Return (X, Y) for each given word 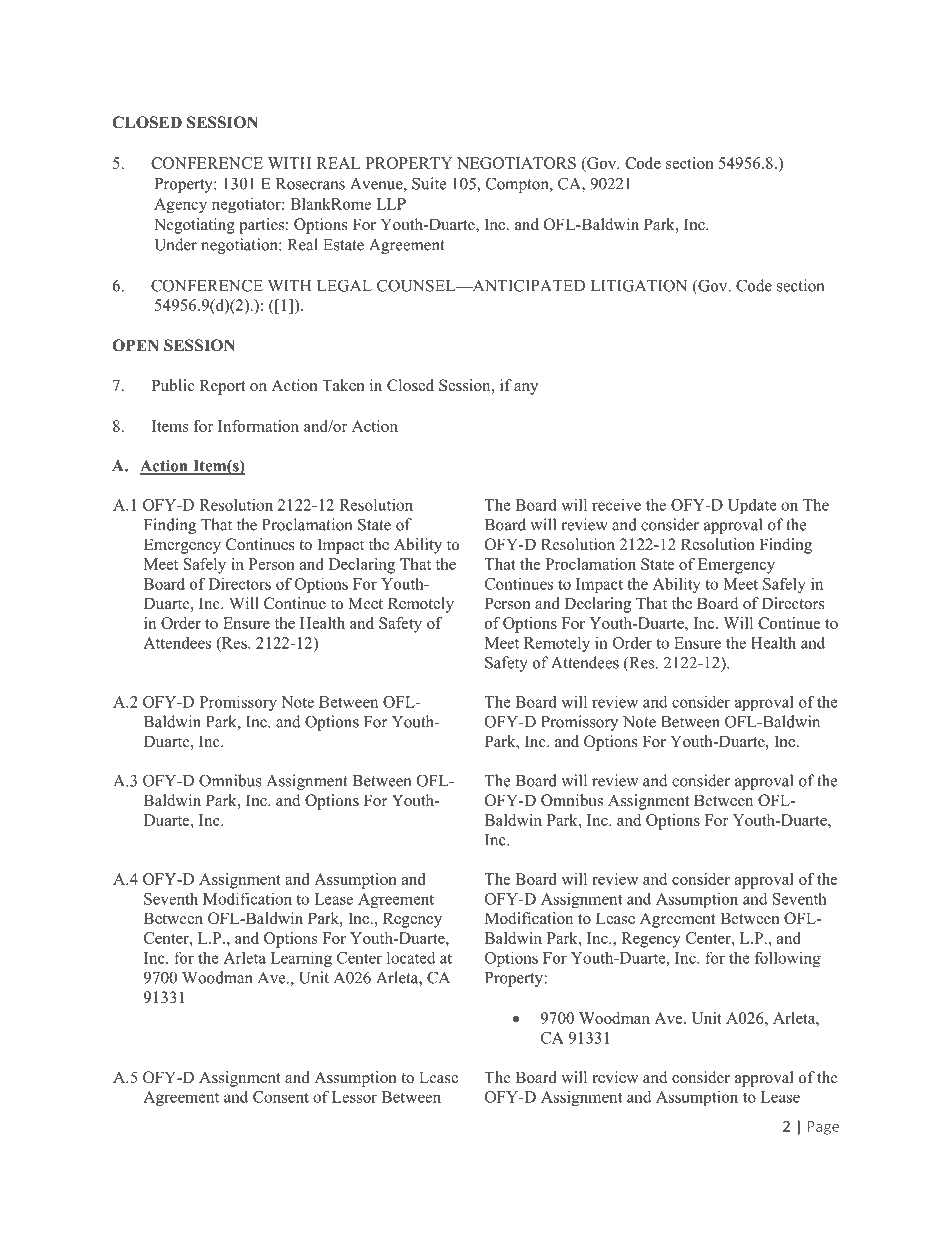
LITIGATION (639, 285)
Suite (429, 183)
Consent (281, 1097)
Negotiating (194, 226)
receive (616, 505)
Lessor (354, 1097)
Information (258, 426)
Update (752, 506)
